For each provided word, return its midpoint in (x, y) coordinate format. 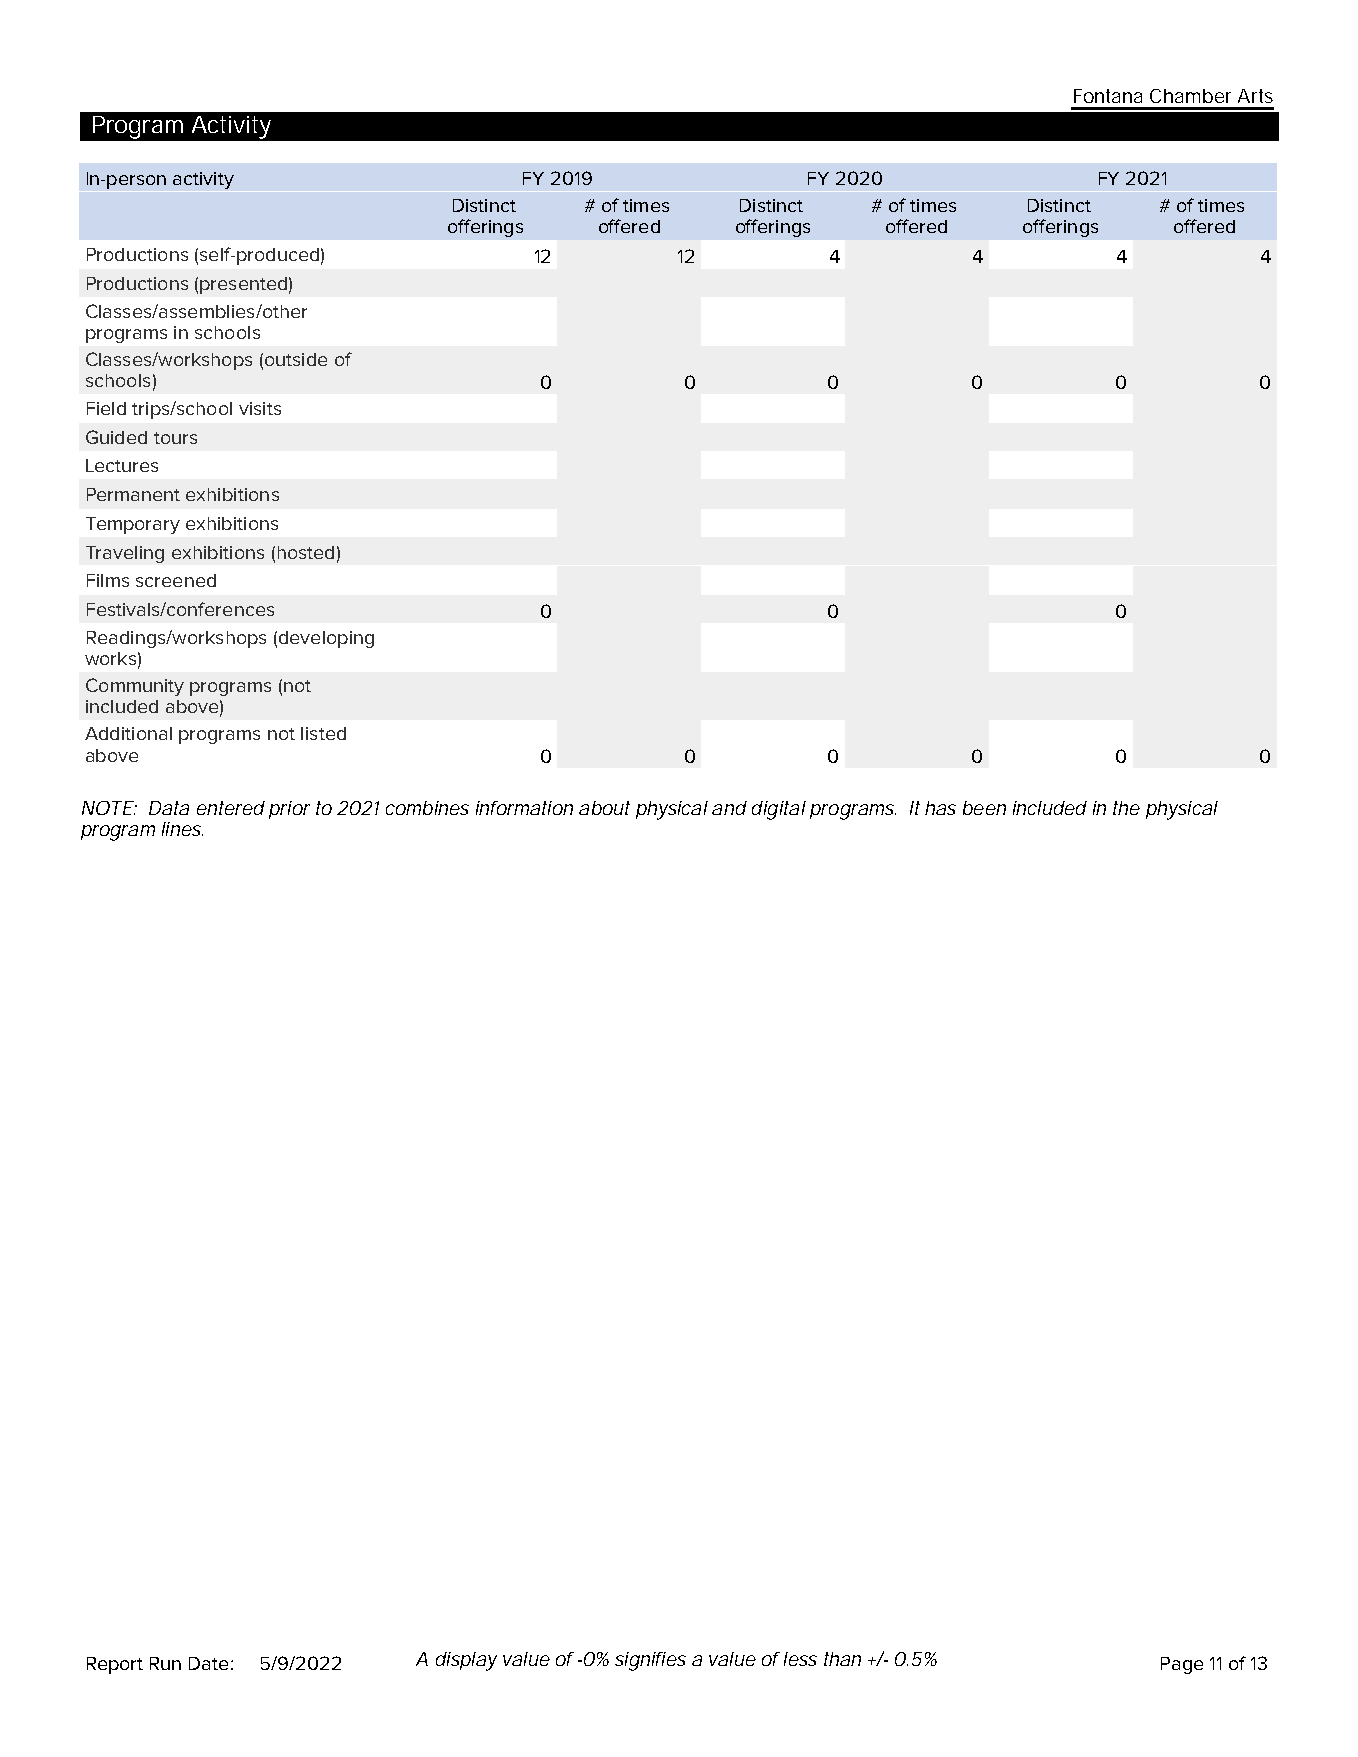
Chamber (1190, 96)
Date (208, 1663)
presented (243, 285)
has (940, 808)
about (604, 808)
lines (182, 829)
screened (176, 580)
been (984, 808)
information (524, 808)
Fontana (1108, 96)
